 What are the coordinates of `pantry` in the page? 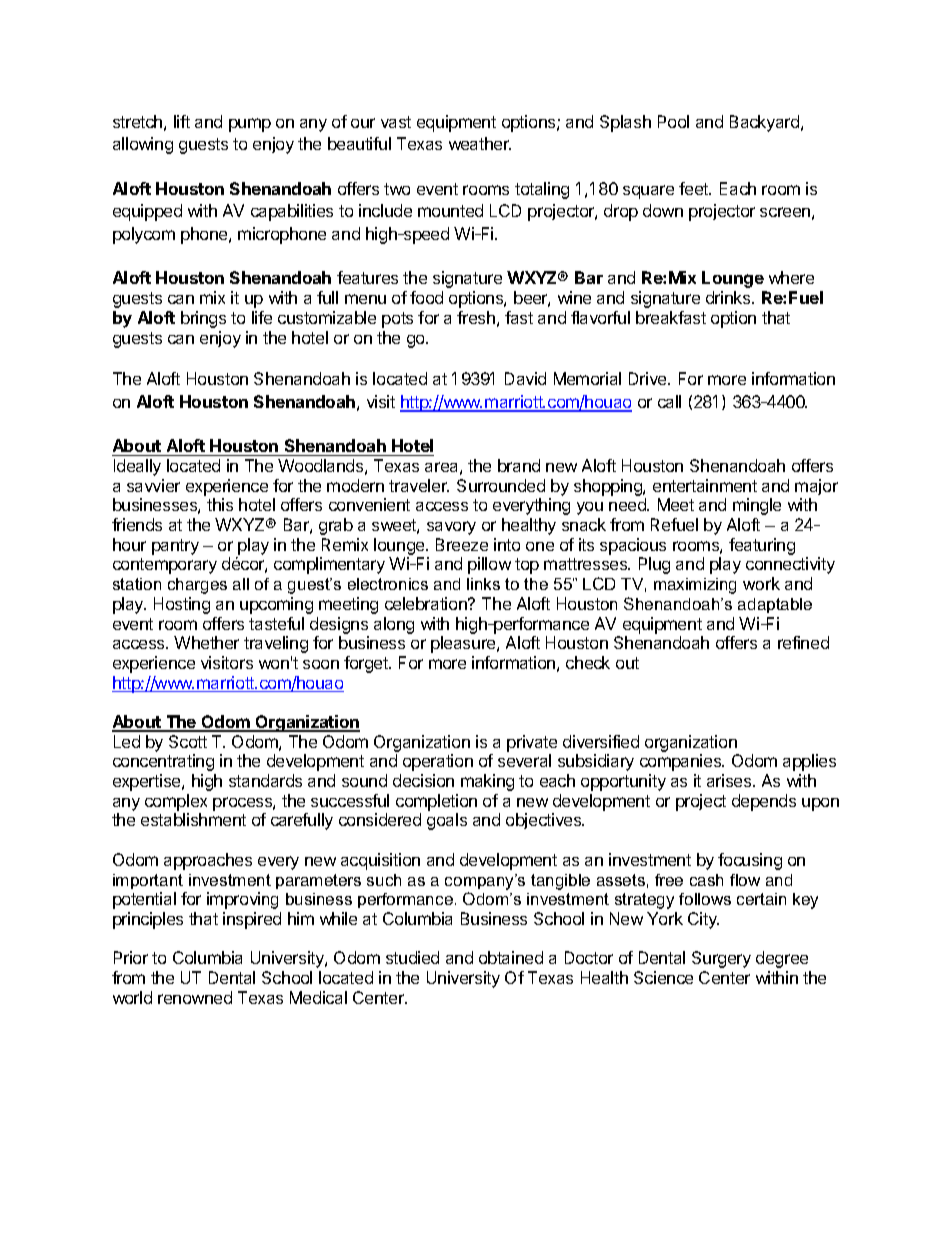 It's located at (175, 547).
